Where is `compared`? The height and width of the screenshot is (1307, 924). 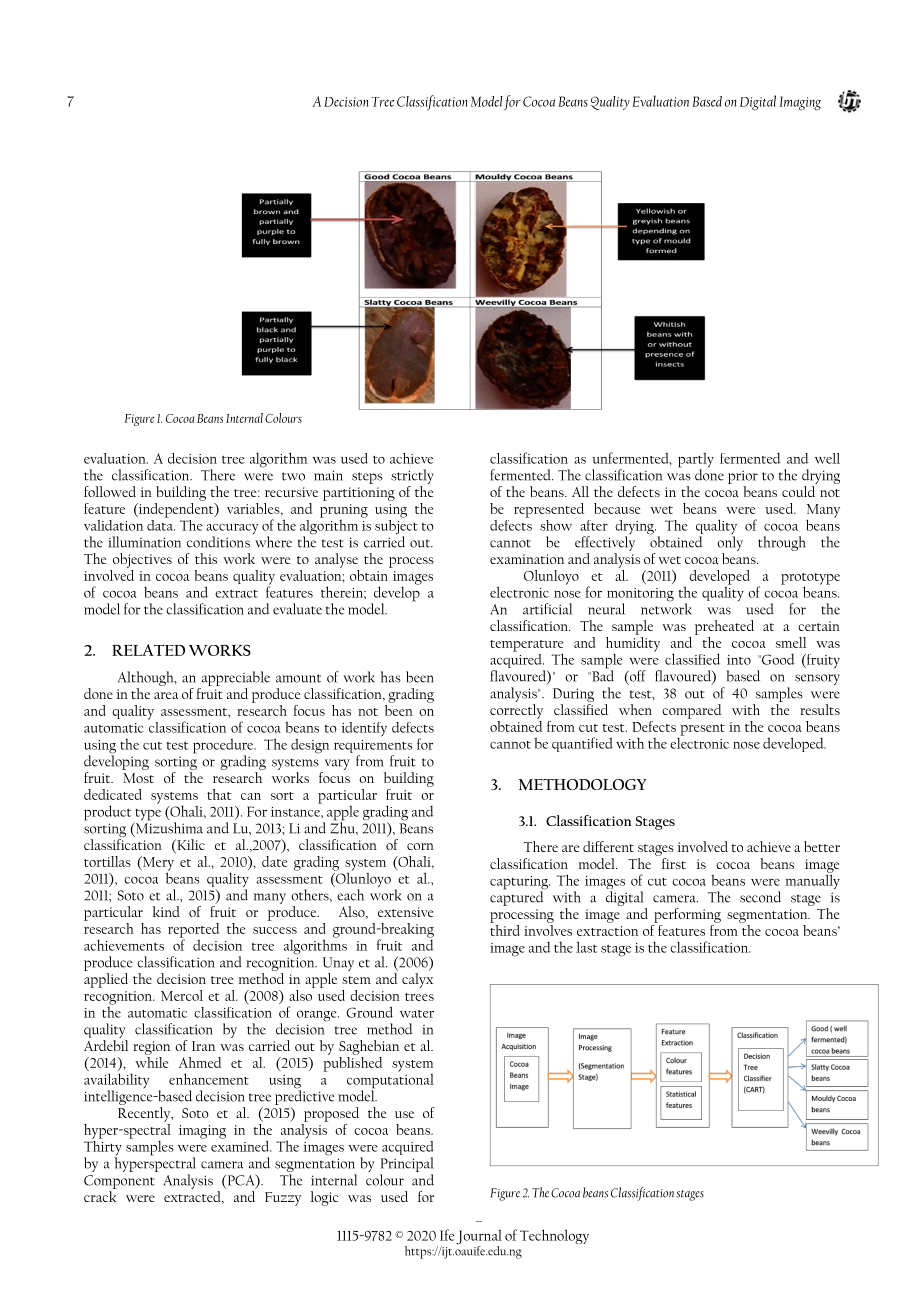
compared is located at coordinates (692, 711).
